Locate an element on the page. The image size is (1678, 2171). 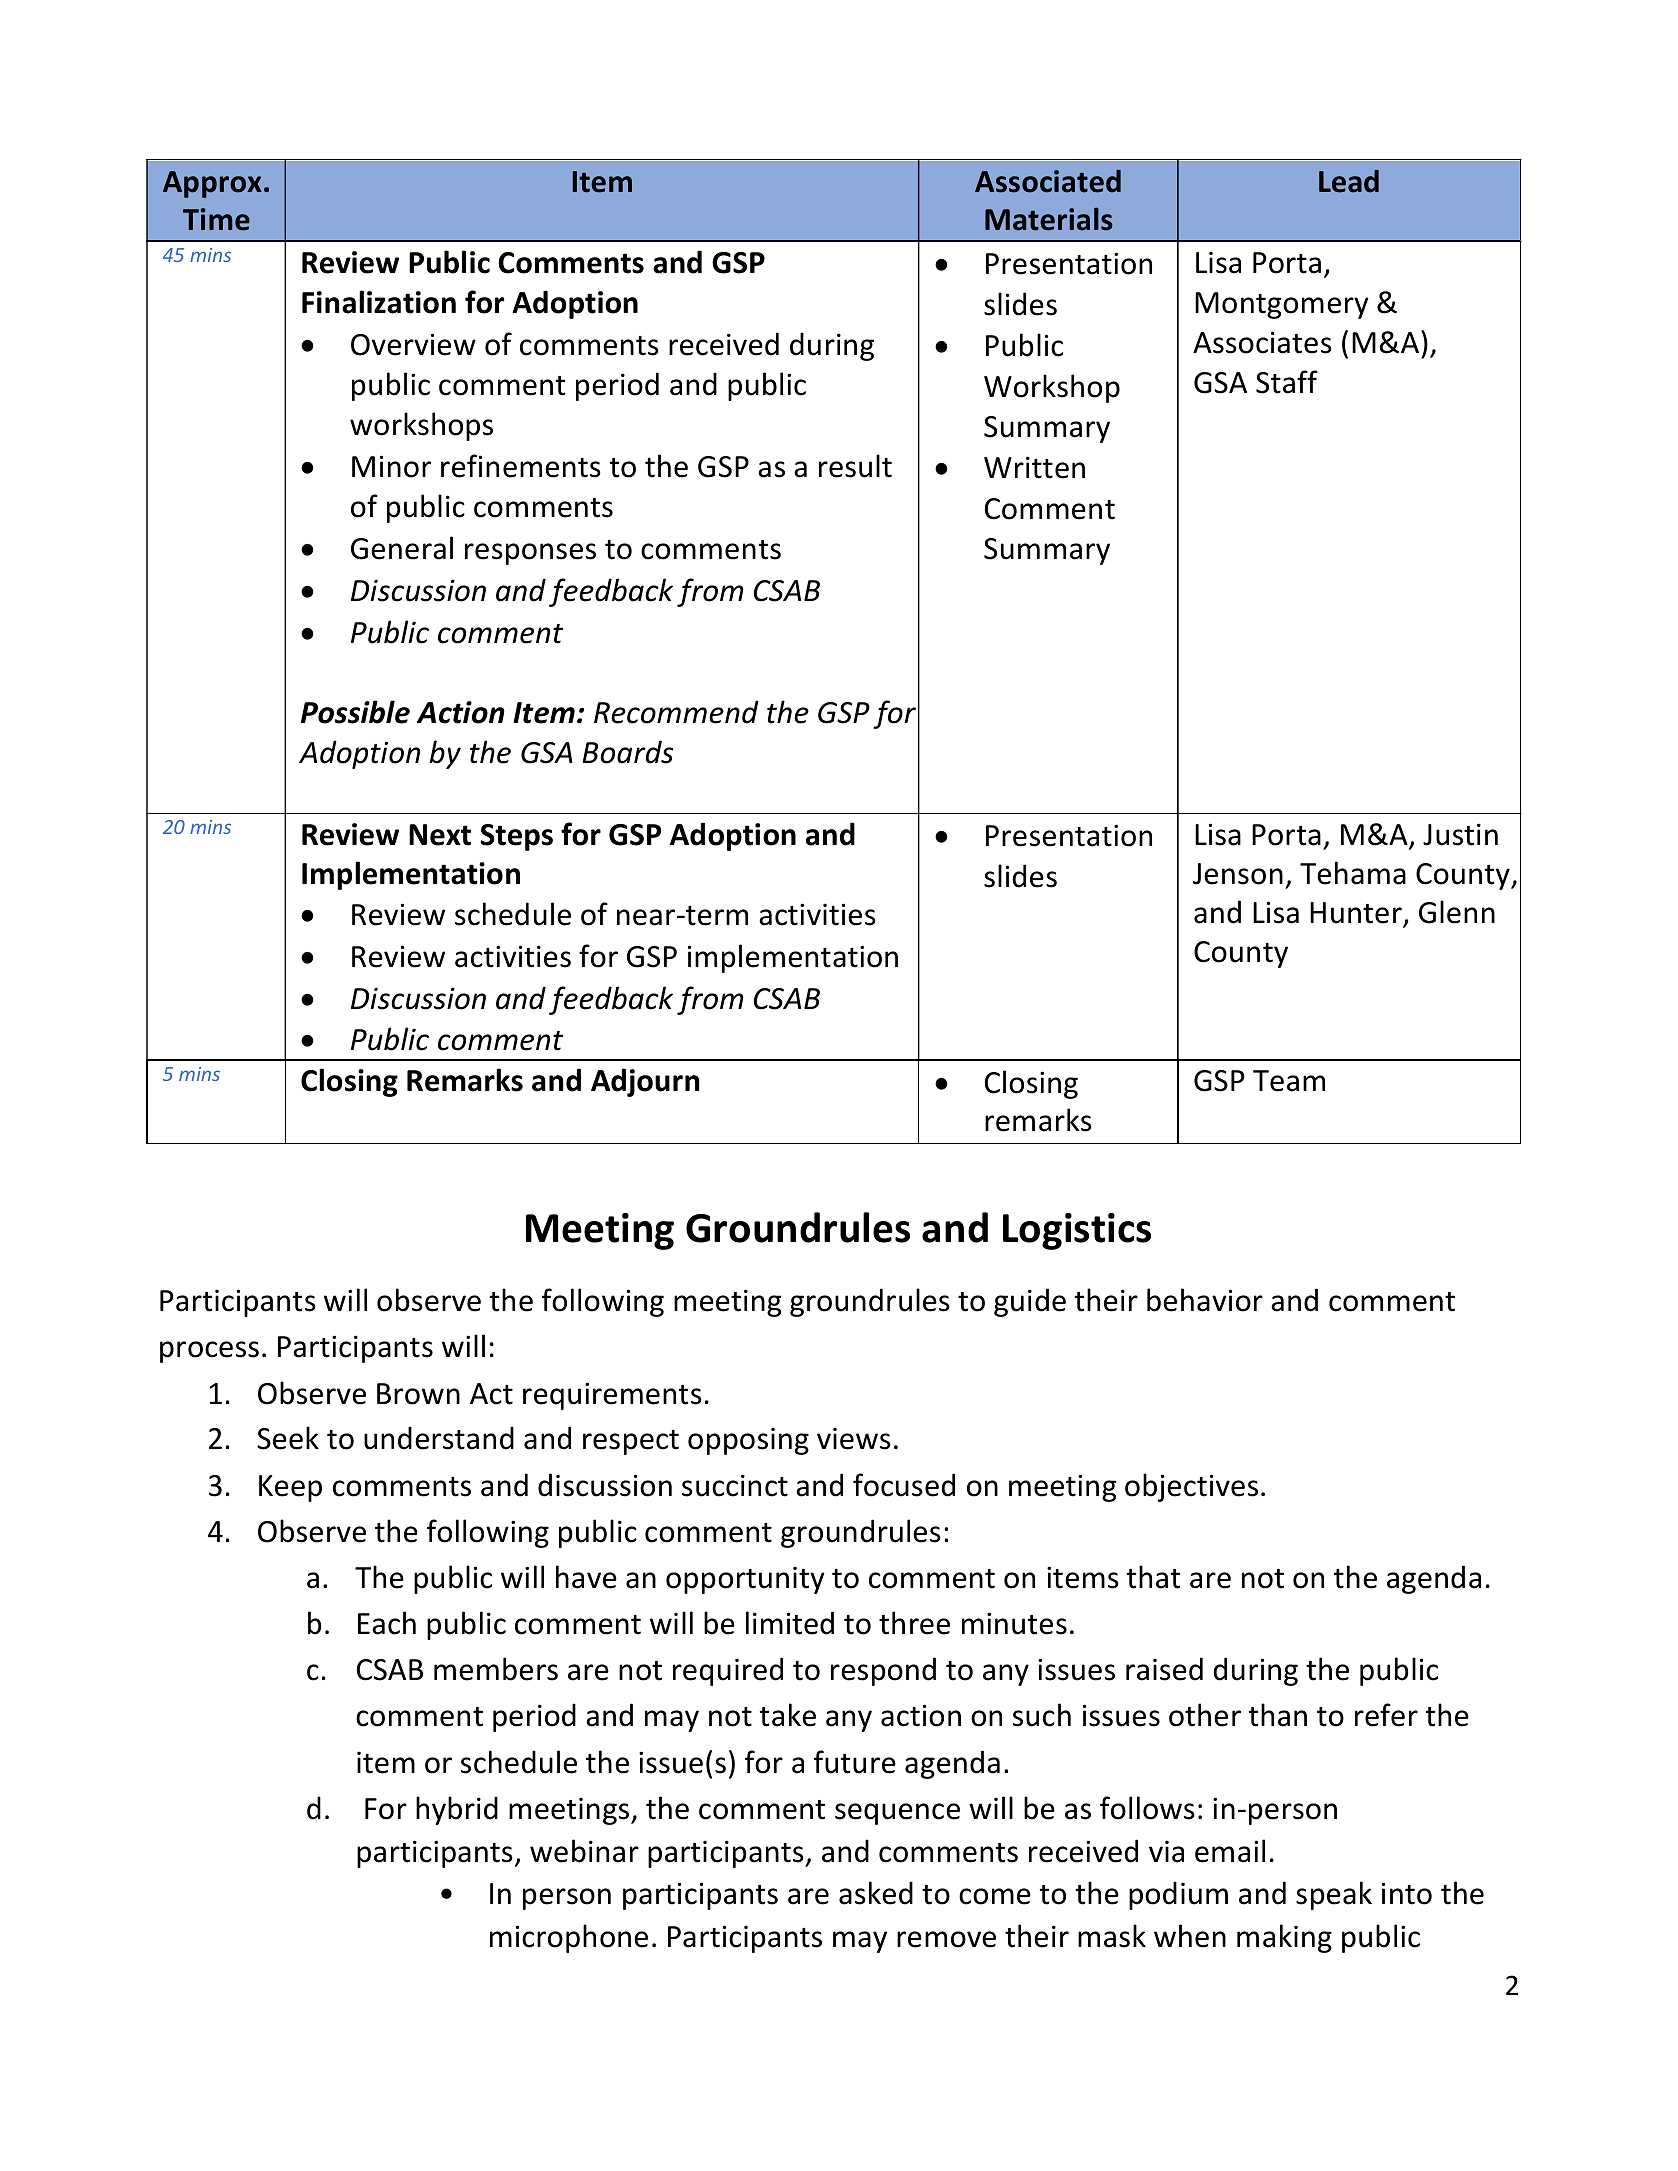
Team is located at coordinates (1289, 1081).
